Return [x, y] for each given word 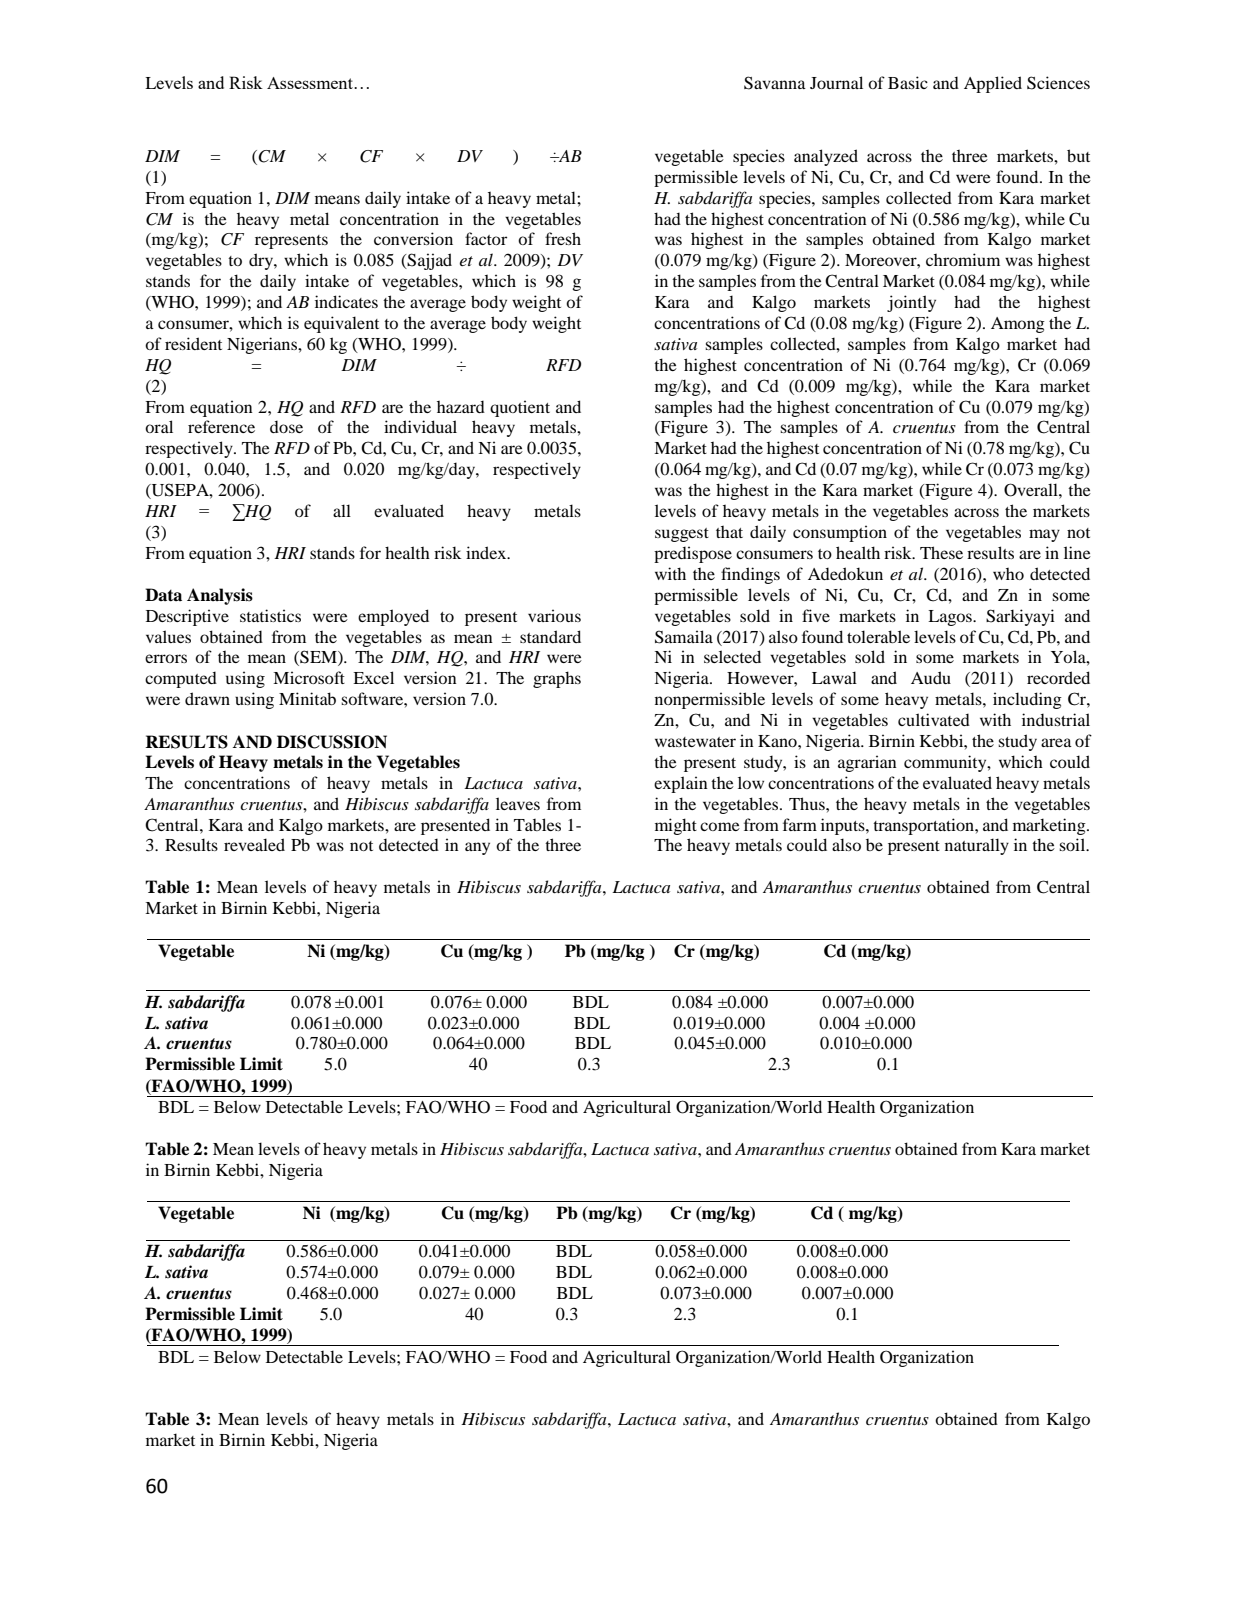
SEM [318, 658]
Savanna [775, 83]
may [1044, 535]
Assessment [311, 83]
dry [262, 261]
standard [550, 636]
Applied [993, 84]
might [676, 826]
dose [286, 426]
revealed [254, 844]
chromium [963, 259]
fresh [563, 238]
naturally [977, 846]
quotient [520, 408]
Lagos [951, 618]
